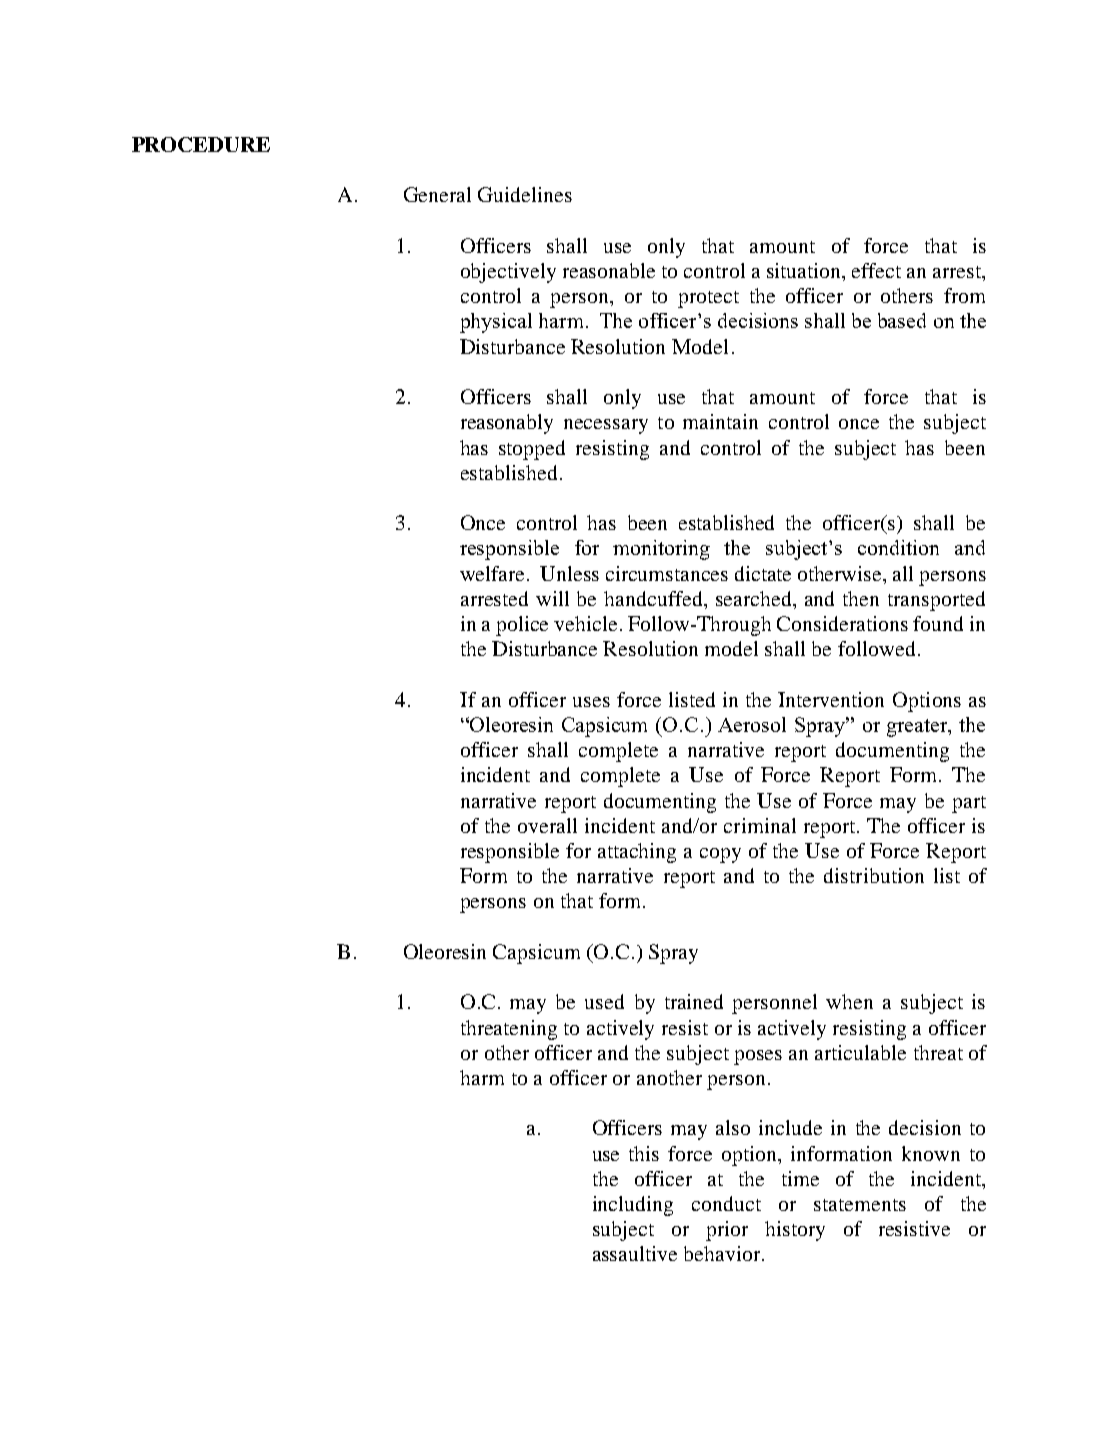  What do you see at coordinates (201, 144) in the page?
I see `PROCEDURE` at bounding box center [201, 144].
